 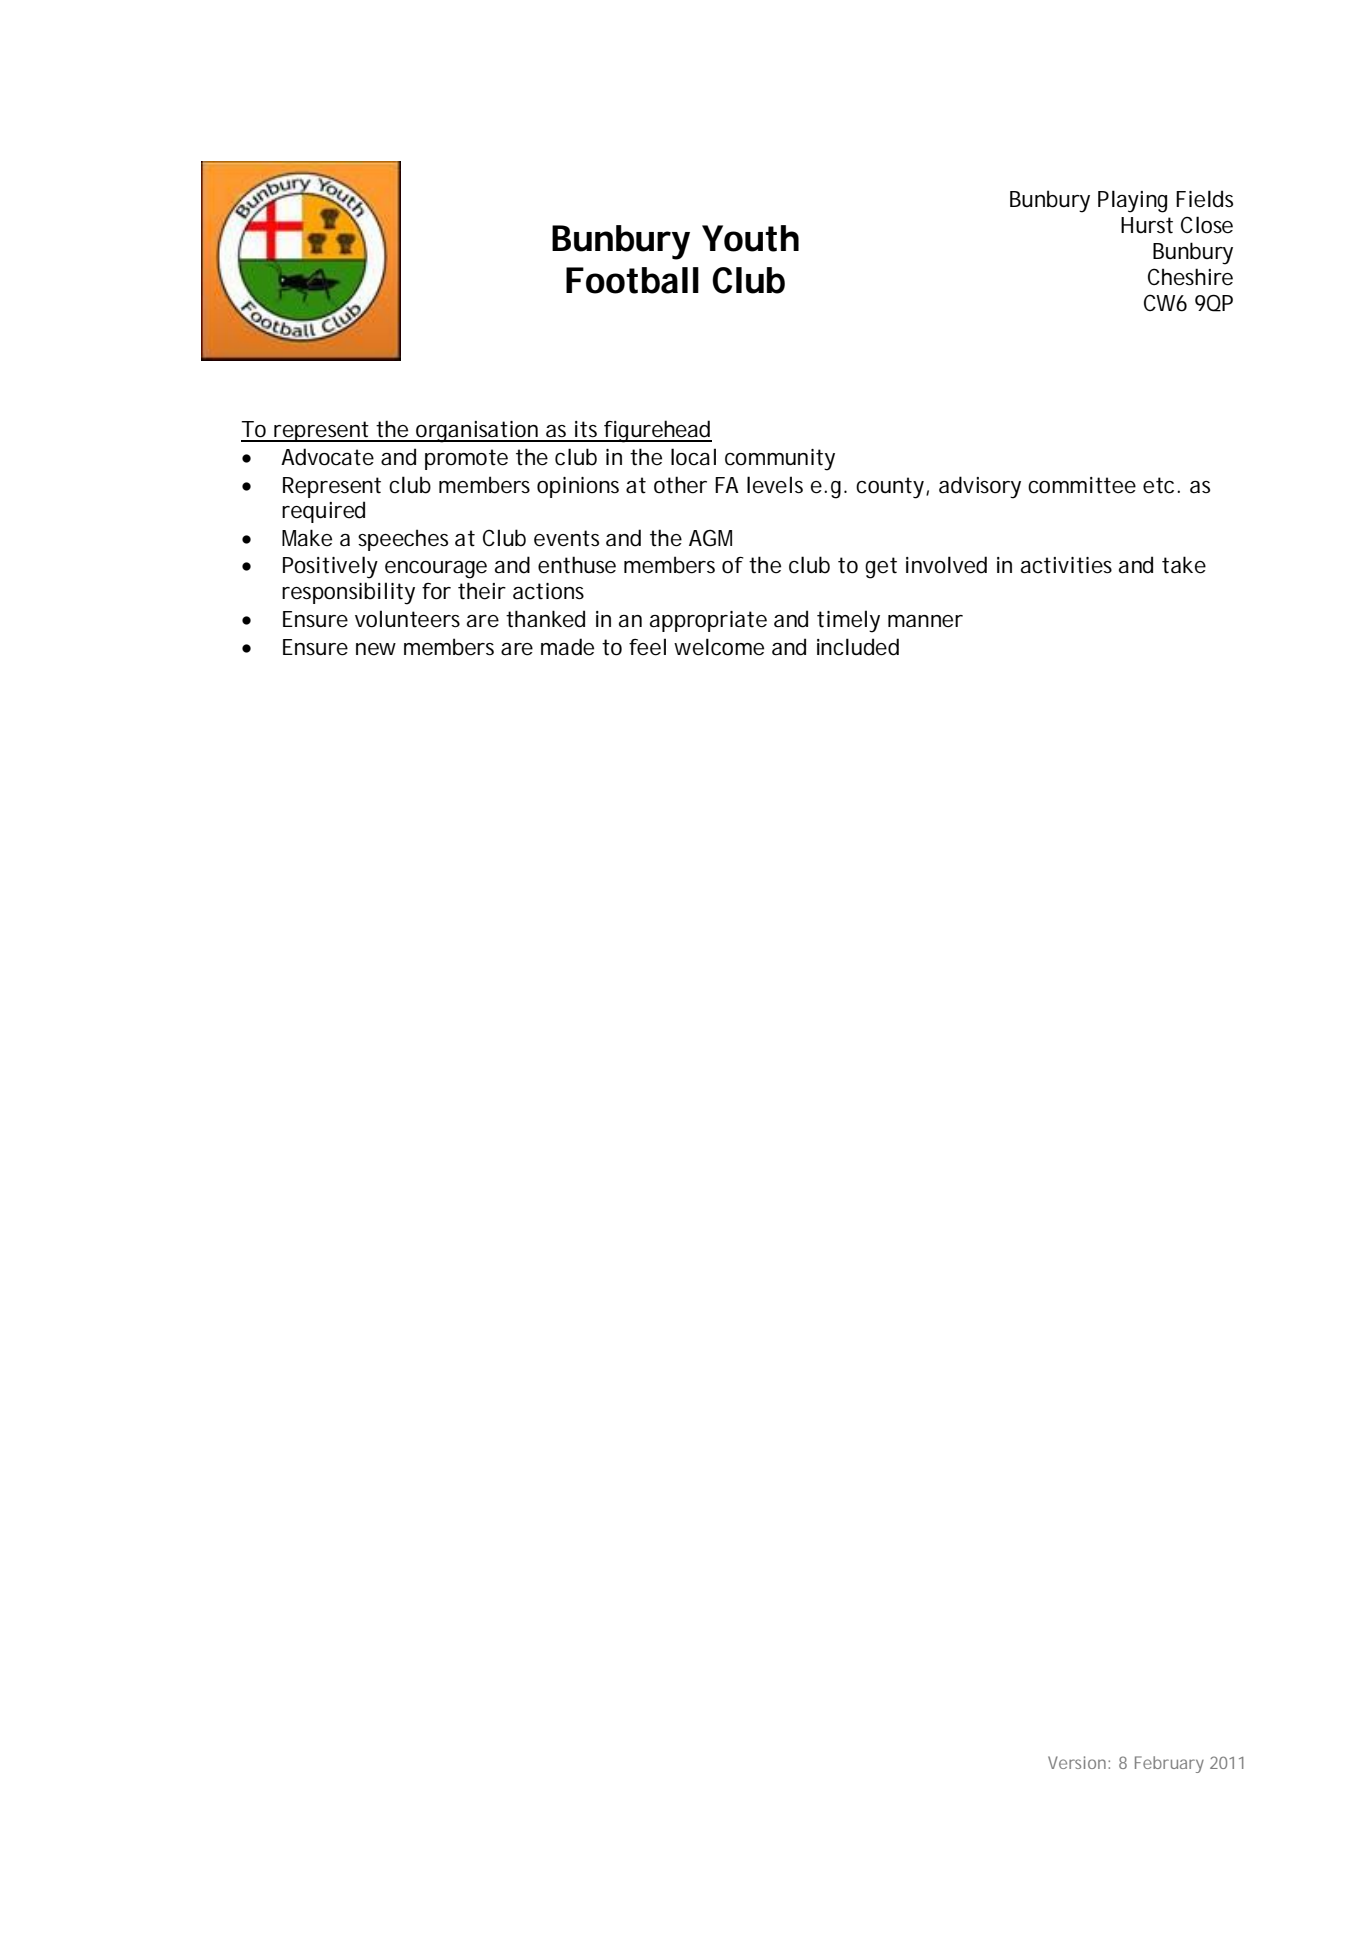 I want to click on Version, so click(x=1078, y=1762).
